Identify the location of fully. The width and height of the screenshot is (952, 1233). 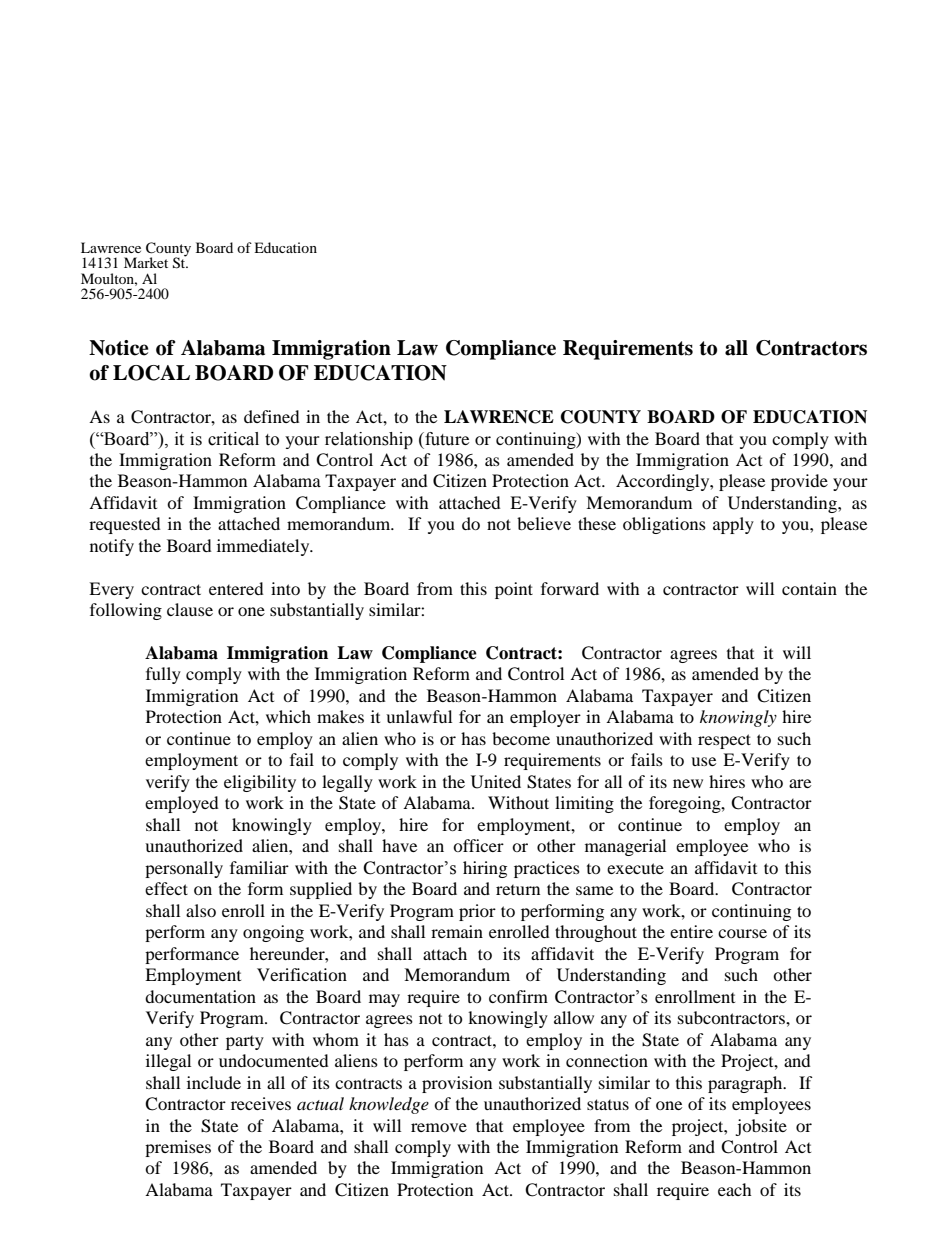
(163, 675).
